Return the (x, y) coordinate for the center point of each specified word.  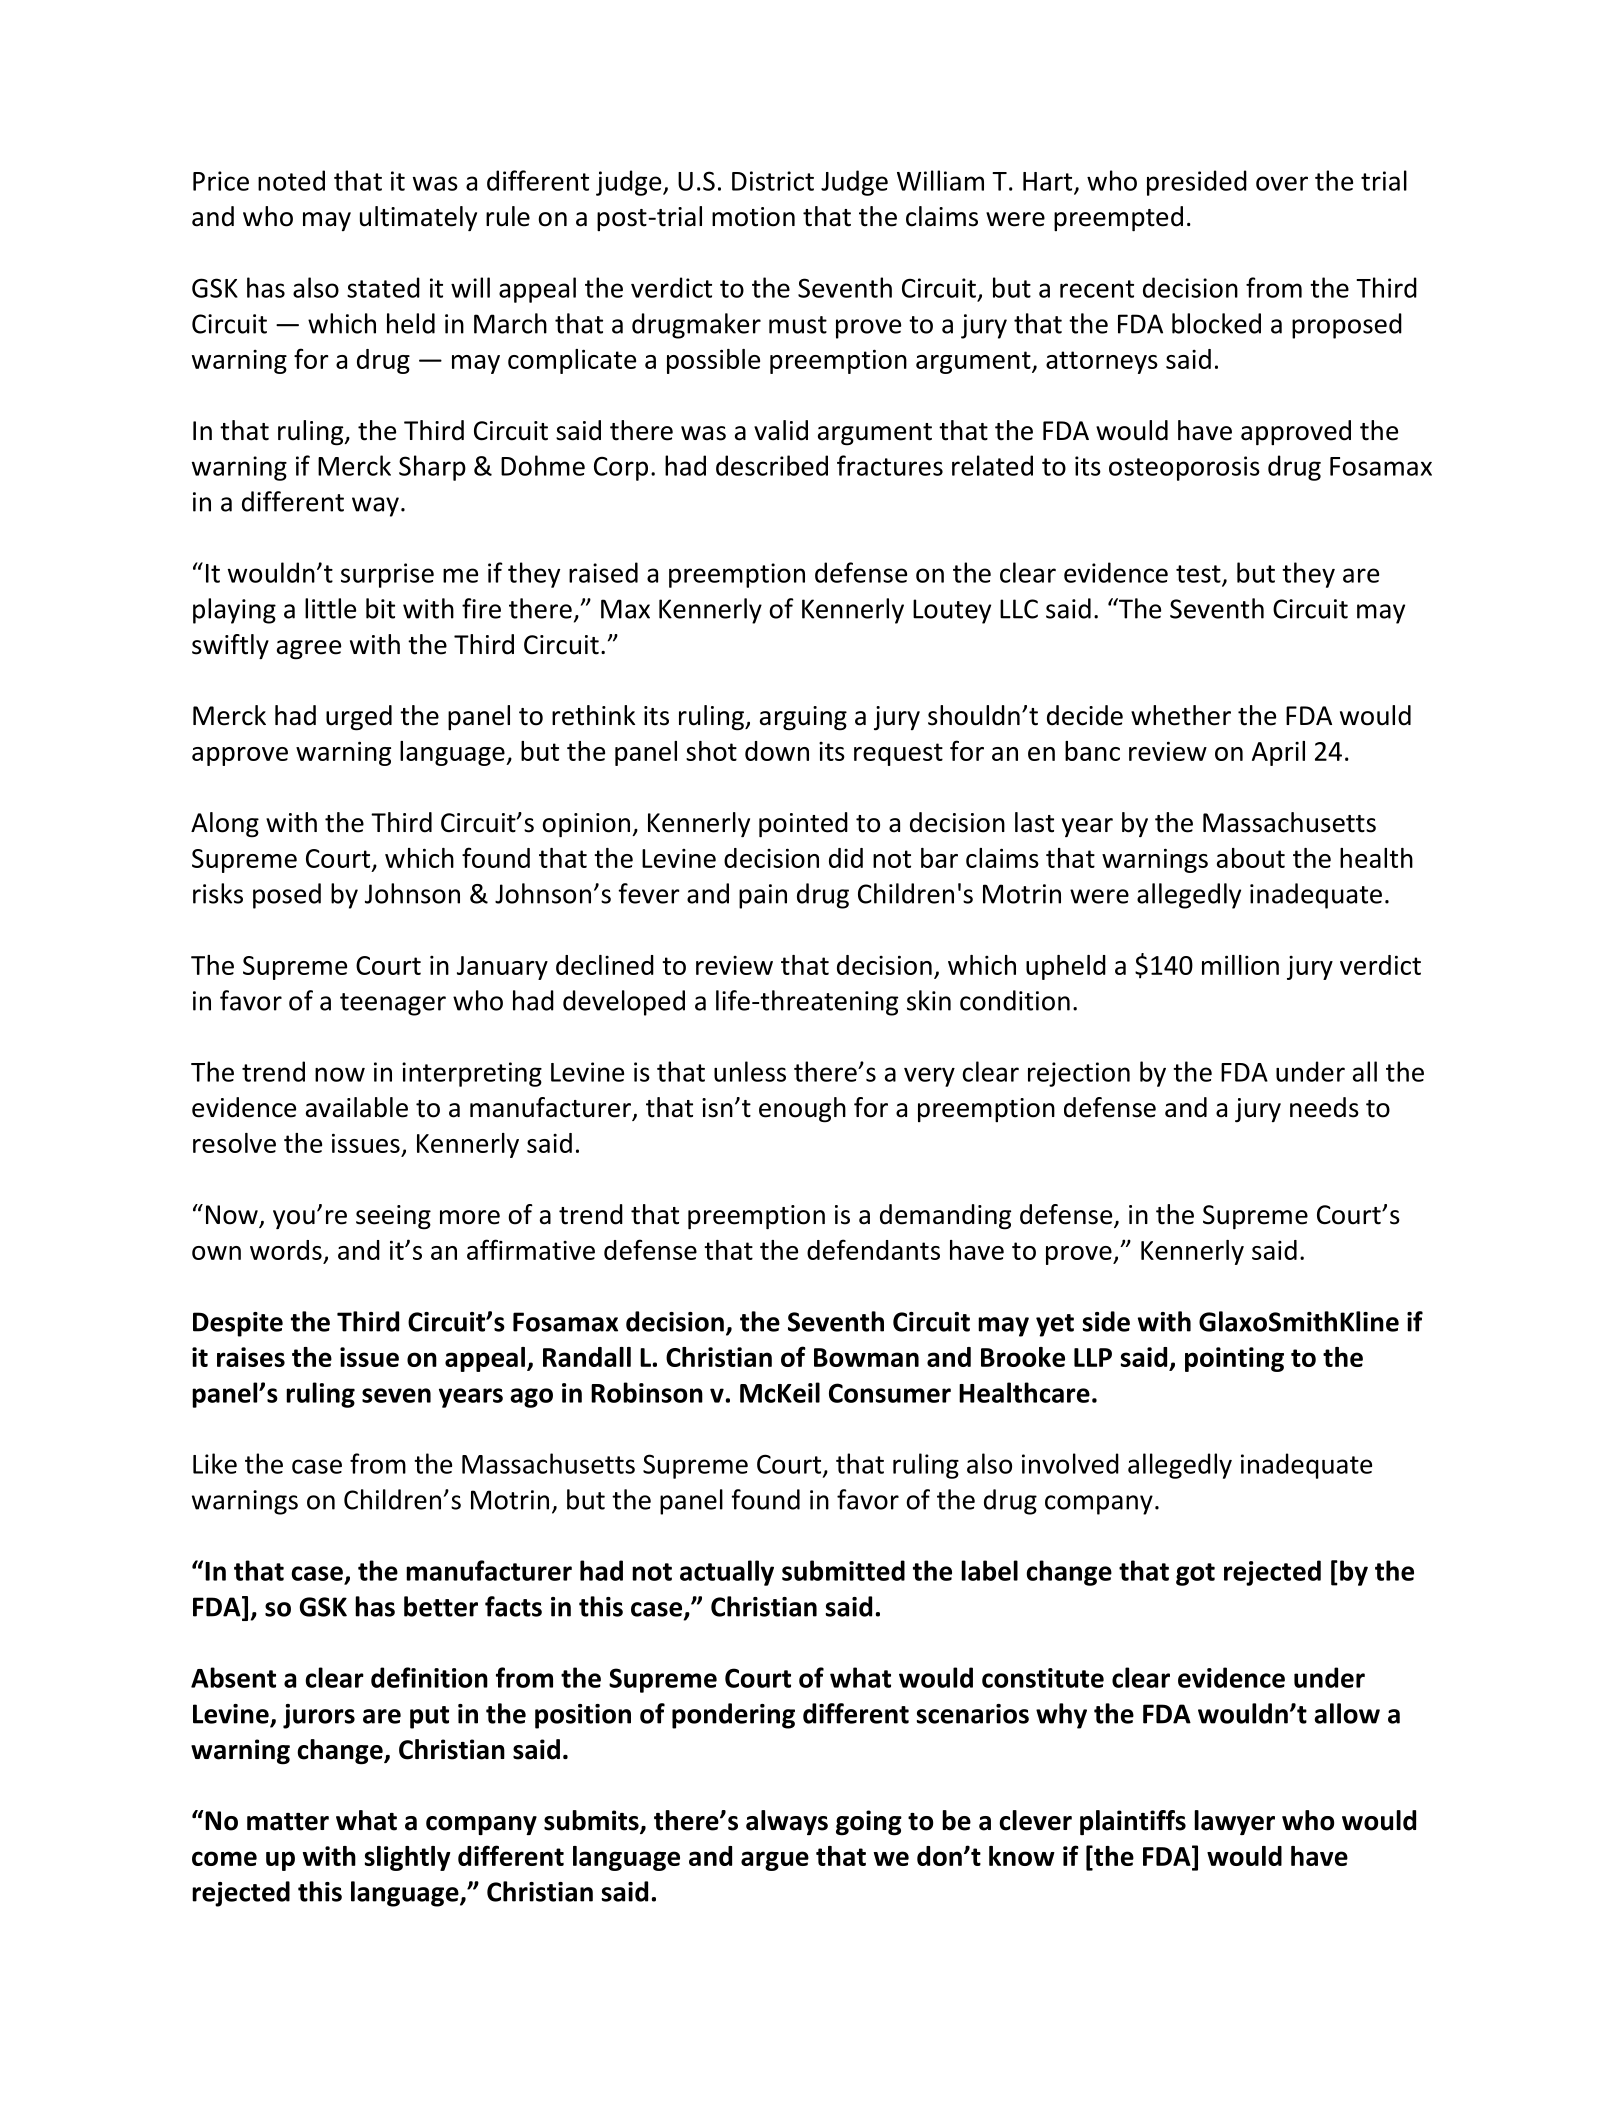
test (1199, 575)
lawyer (1234, 1822)
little (330, 608)
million (1240, 965)
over (1282, 183)
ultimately (418, 218)
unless (750, 1071)
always (787, 1822)
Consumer (890, 1393)
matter (288, 1822)
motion (753, 217)
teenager (393, 1004)
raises (251, 1357)
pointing (1234, 1359)
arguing (803, 718)
